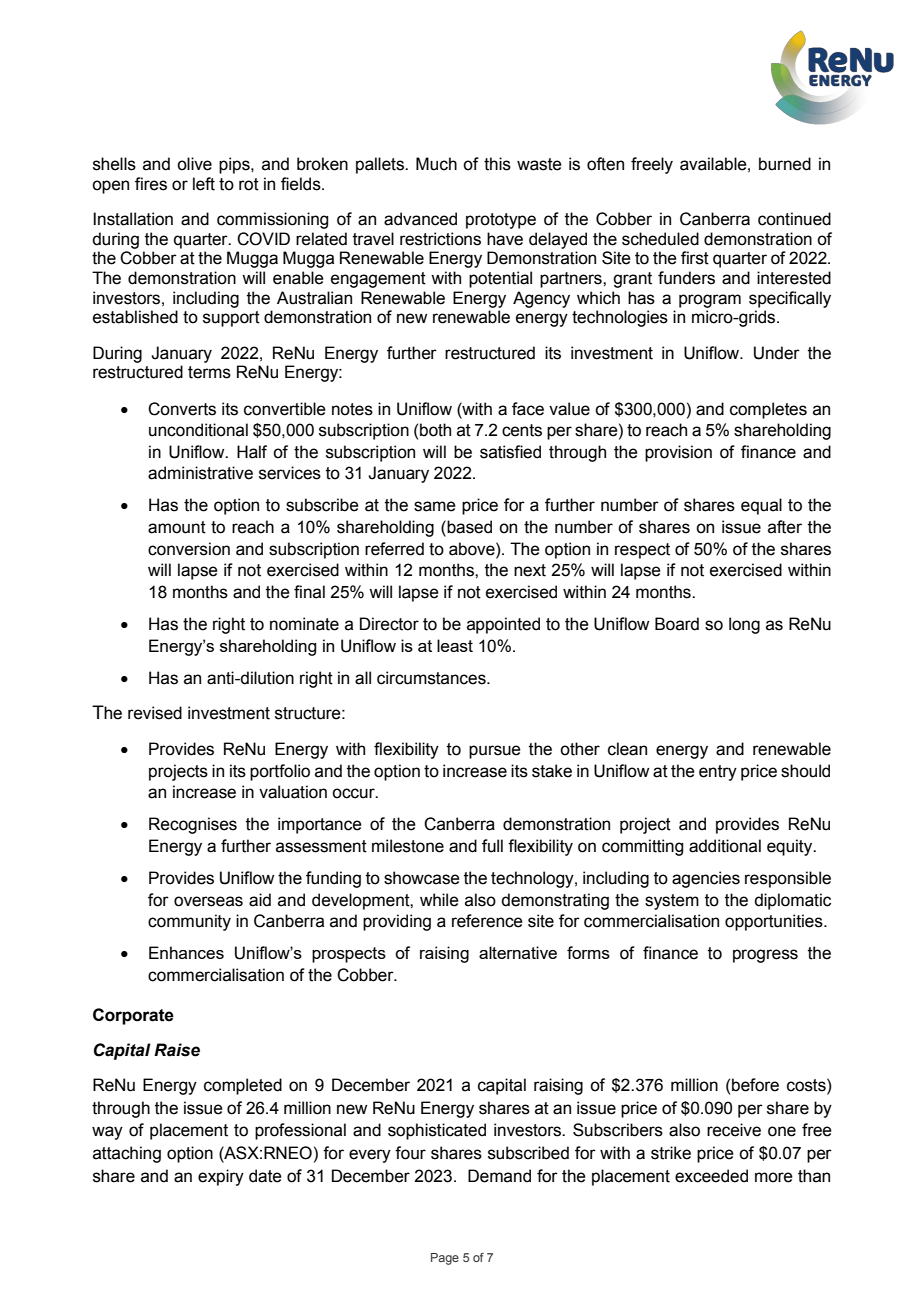 Image resolution: width=924 pixels, height=1308 pixels. I want to click on Much, so click(436, 164).
